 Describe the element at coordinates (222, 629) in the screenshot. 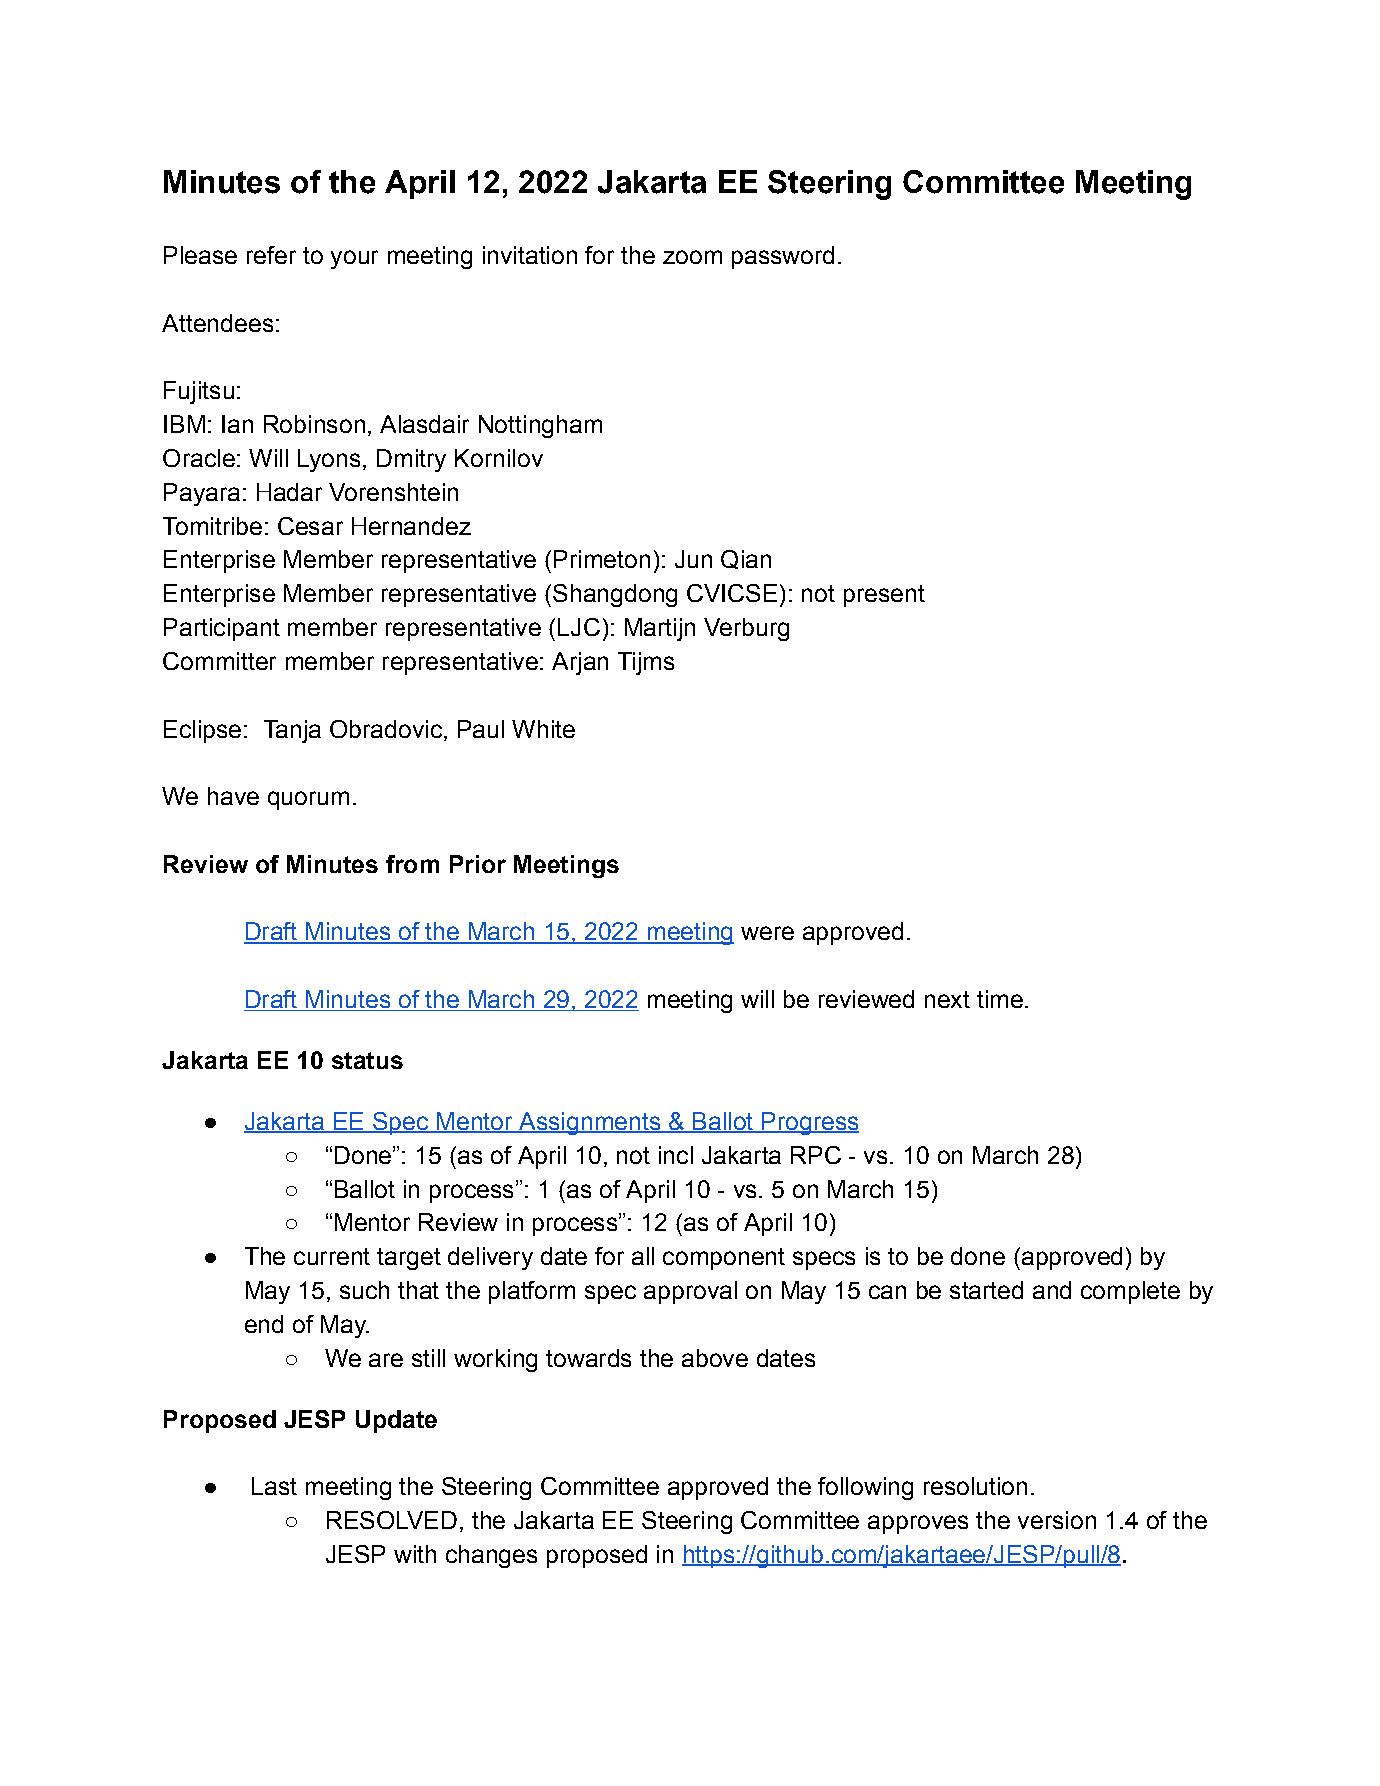

I see `Participant` at that location.
